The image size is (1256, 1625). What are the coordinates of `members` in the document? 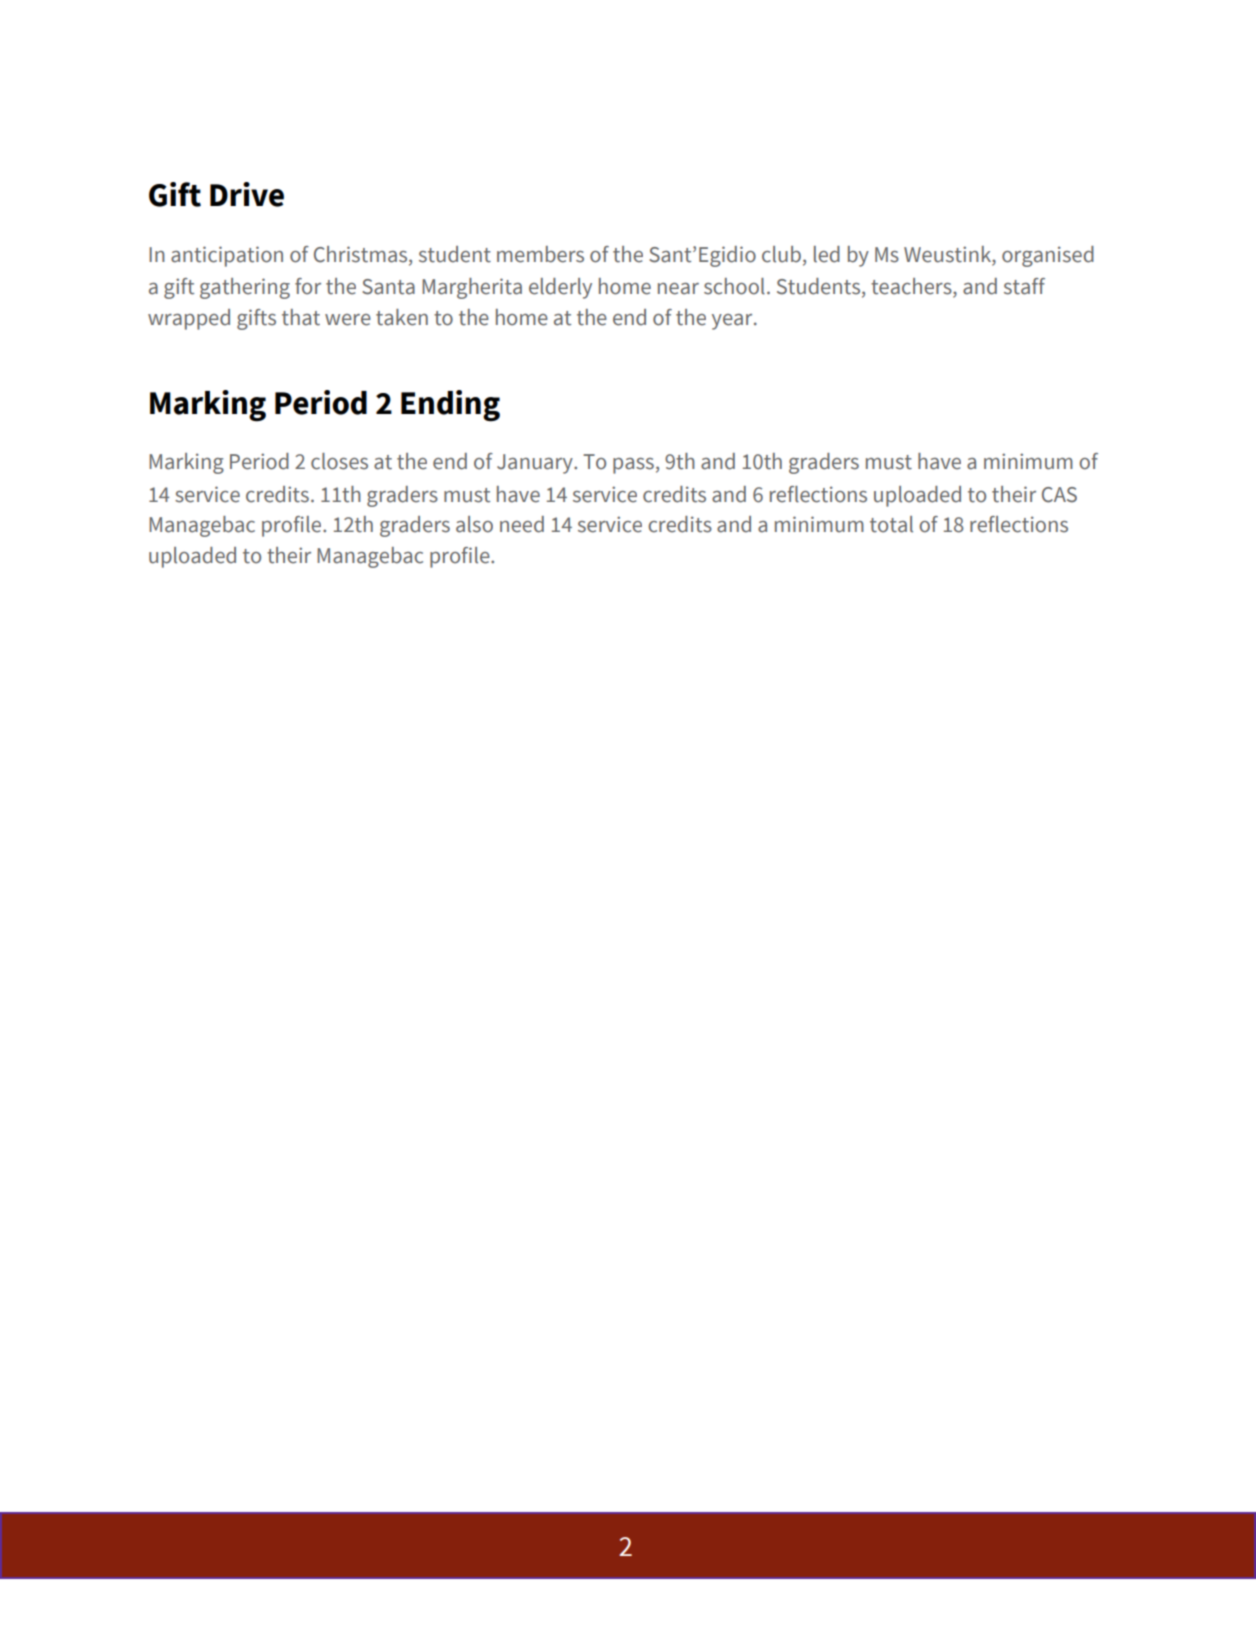 It's located at (540, 254).
